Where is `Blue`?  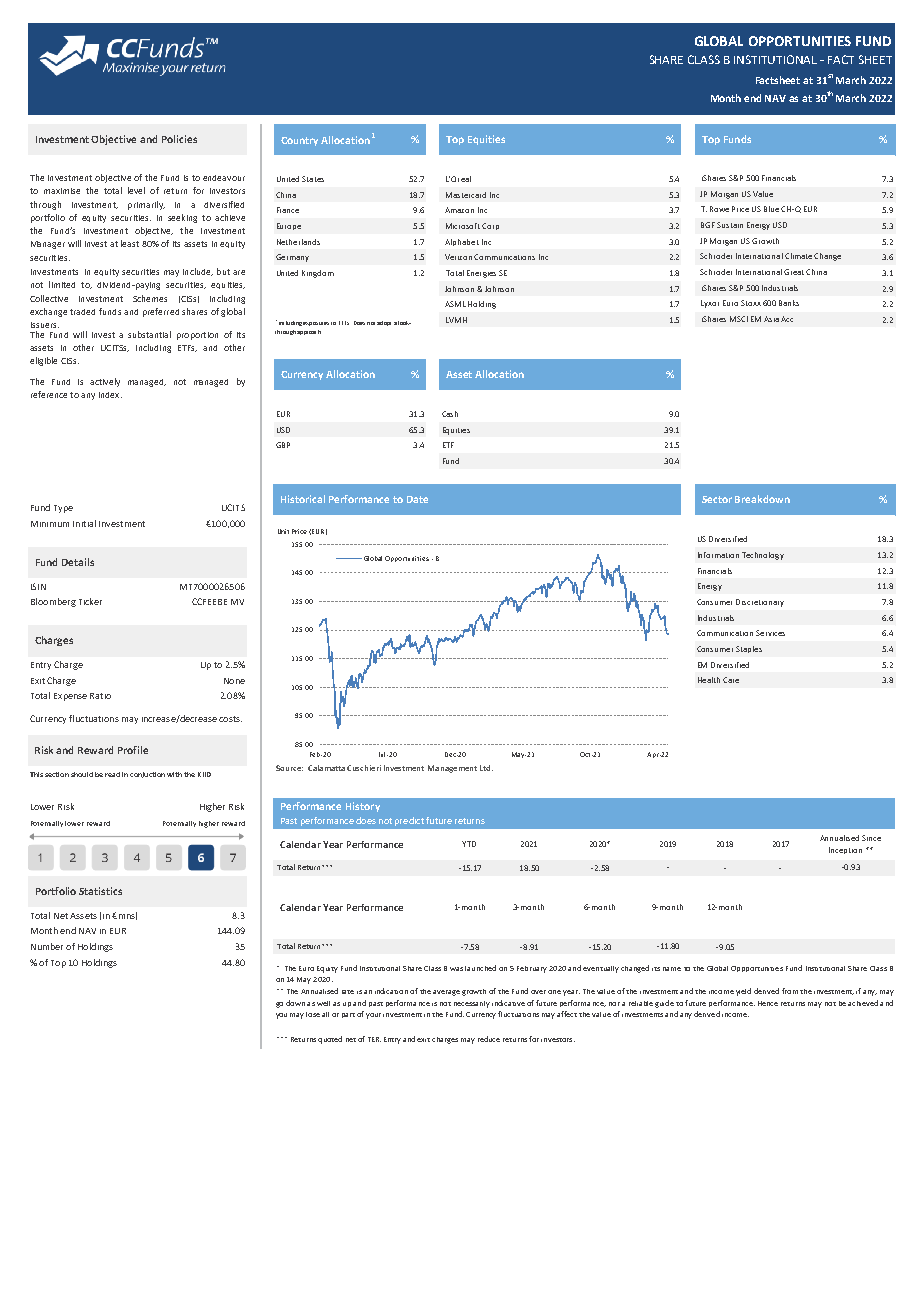
Blue is located at coordinates (771, 209).
